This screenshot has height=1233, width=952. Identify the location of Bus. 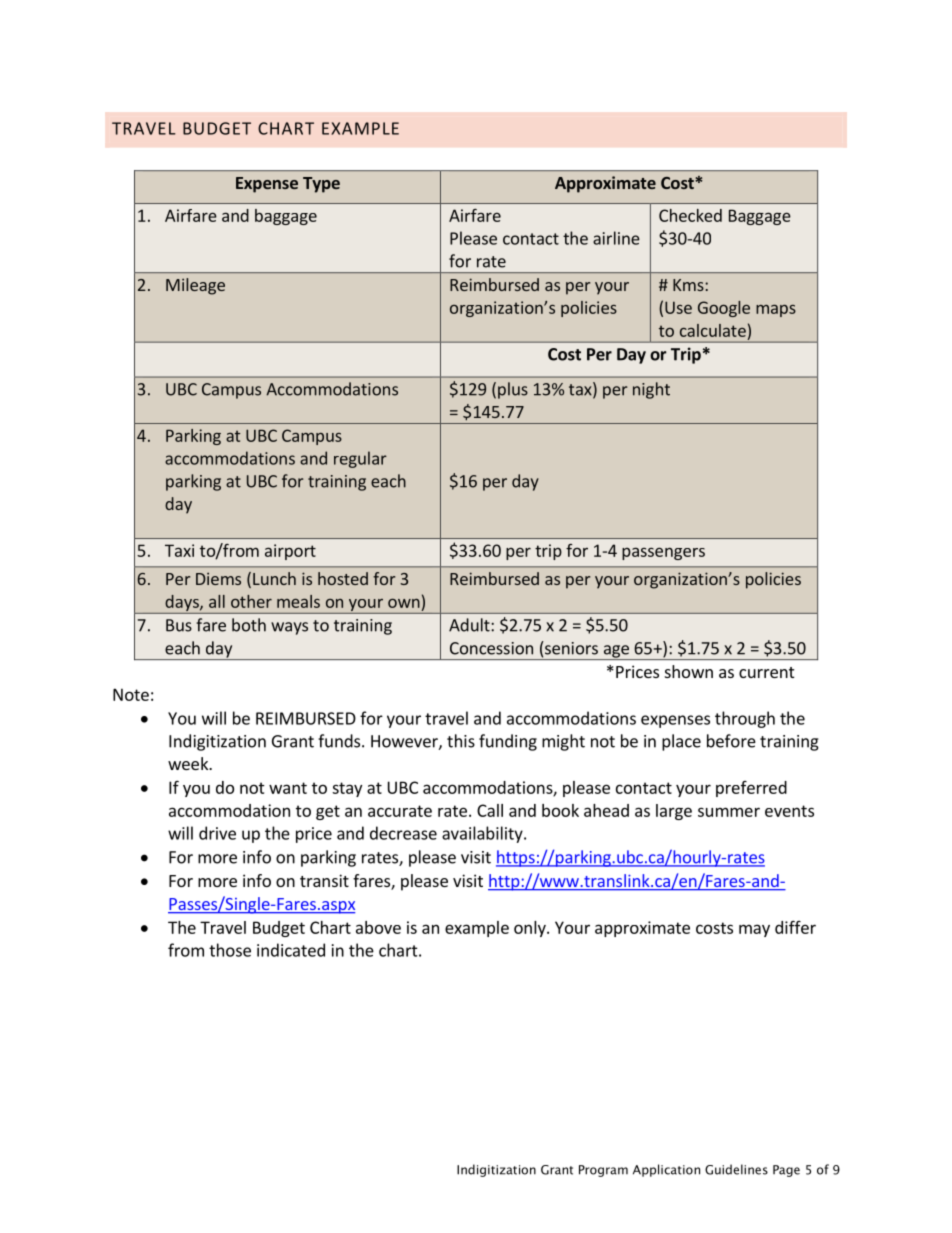
(179, 625).
